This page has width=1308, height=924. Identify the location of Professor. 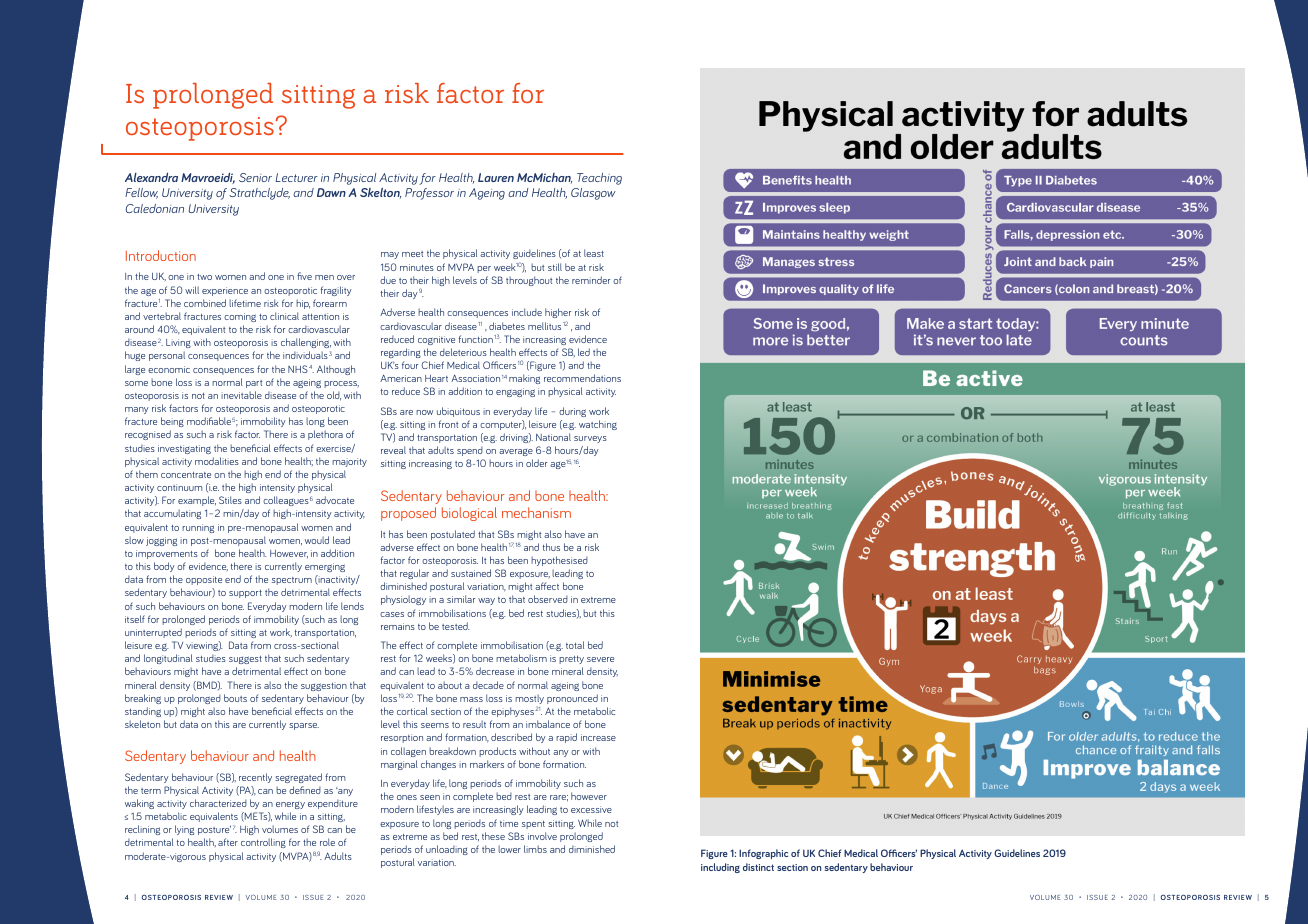
(429, 194).
